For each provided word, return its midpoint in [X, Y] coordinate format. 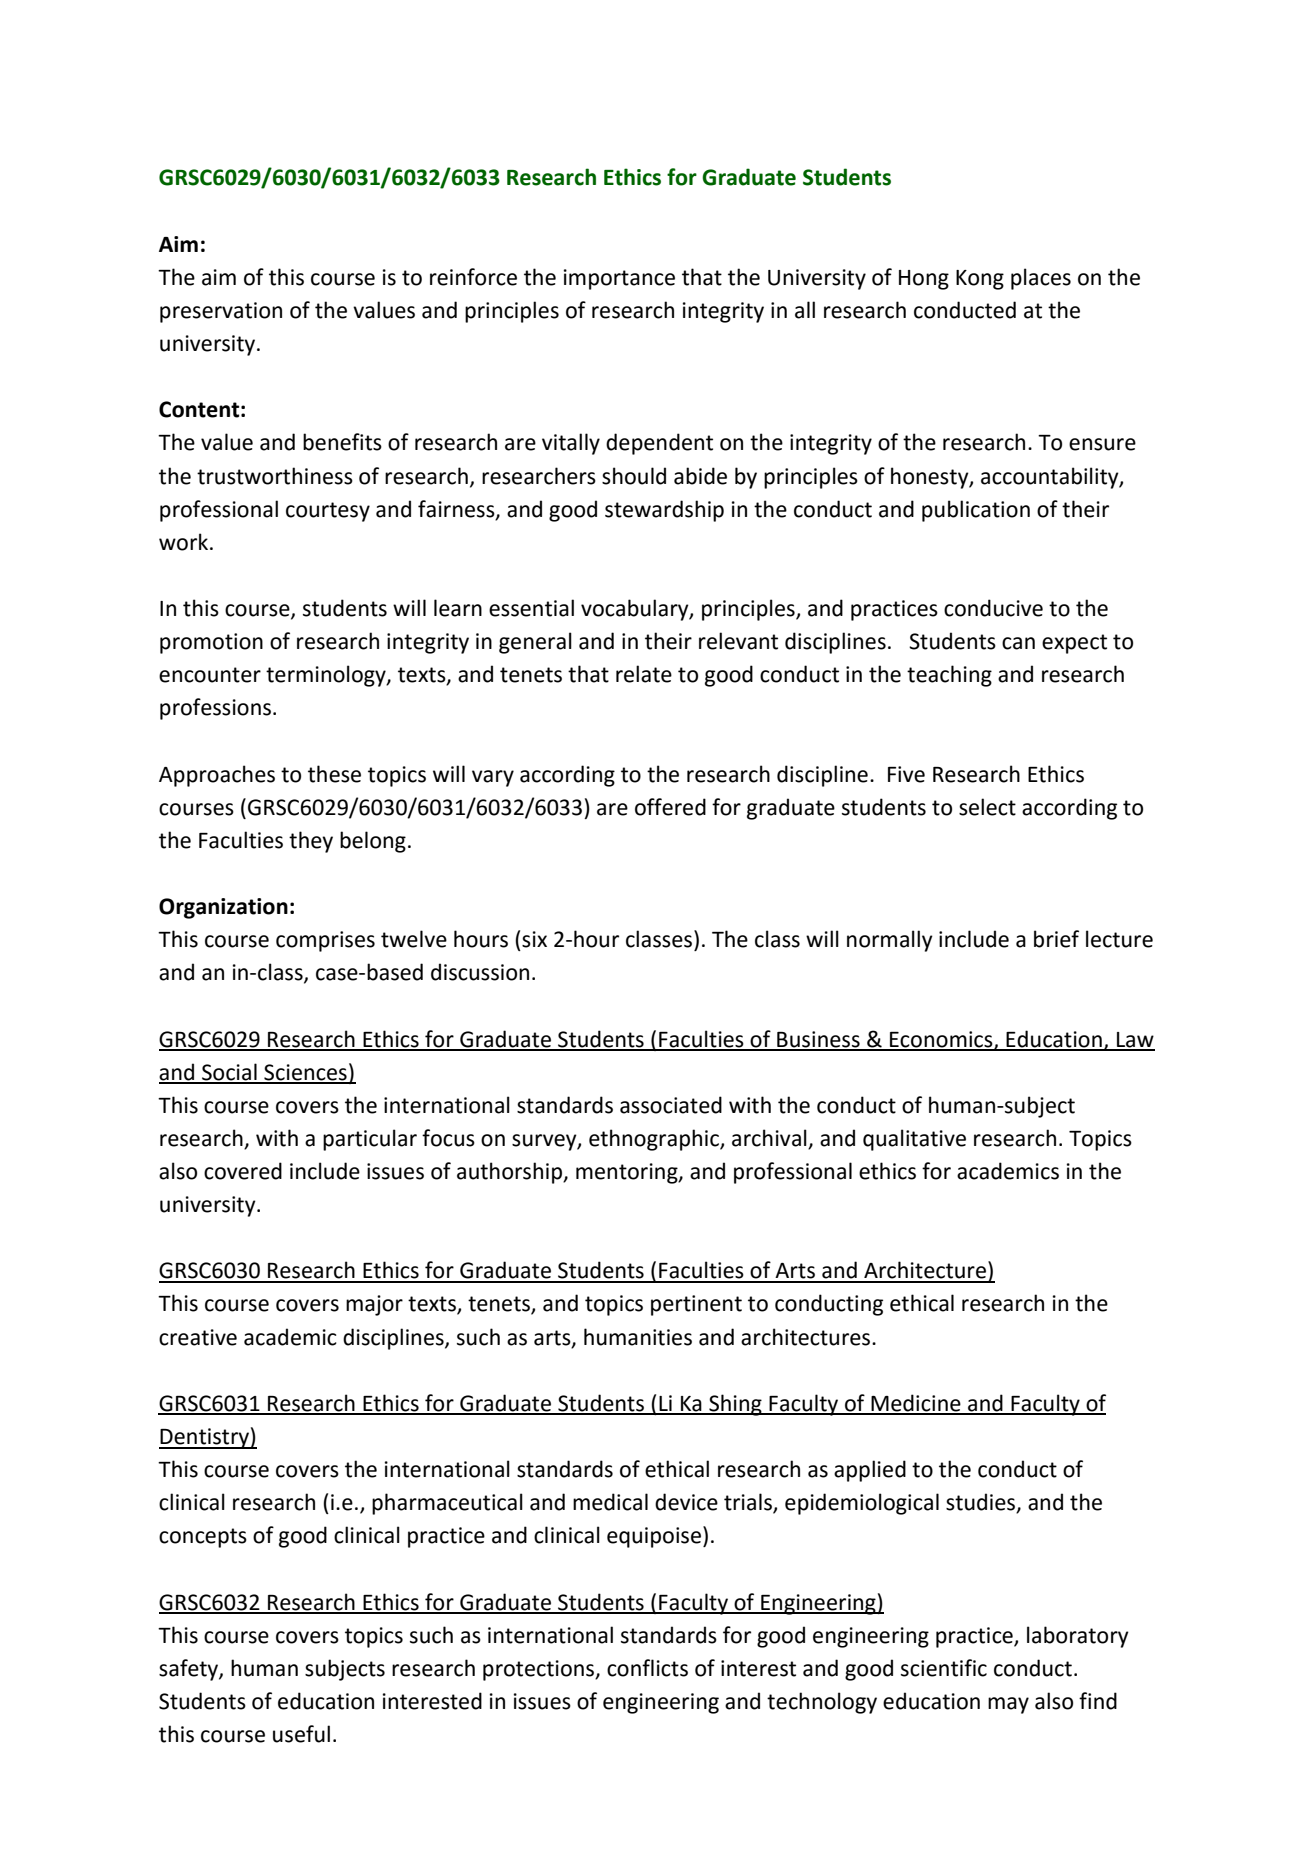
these [334, 774]
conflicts [647, 1668]
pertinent [696, 1305]
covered [243, 1171]
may [1008, 1705]
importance [619, 279]
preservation [221, 312]
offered [670, 807]
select [987, 807]
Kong [980, 280]
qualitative [914, 1140]
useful [301, 1734]
